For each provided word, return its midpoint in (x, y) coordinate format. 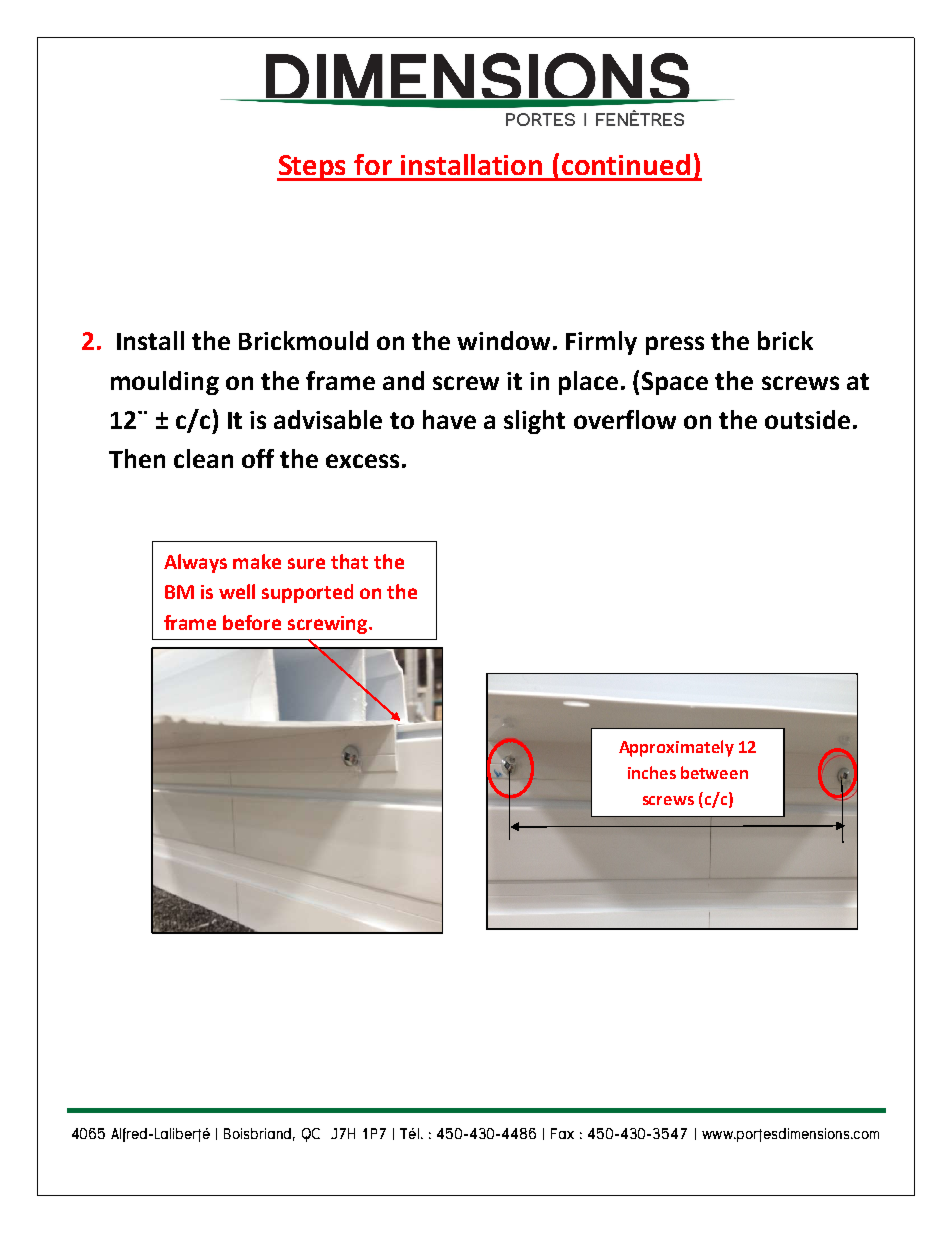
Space (675, 383)
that (349, 561)
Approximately (676, 748)
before (252, 622)
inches (652, 772)
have (449, 419)
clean (203, 458)
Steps (313, 168)
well (237, 591)
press (675, 345)
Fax (562, 1133)
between (714, 772)
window (503, 340)
